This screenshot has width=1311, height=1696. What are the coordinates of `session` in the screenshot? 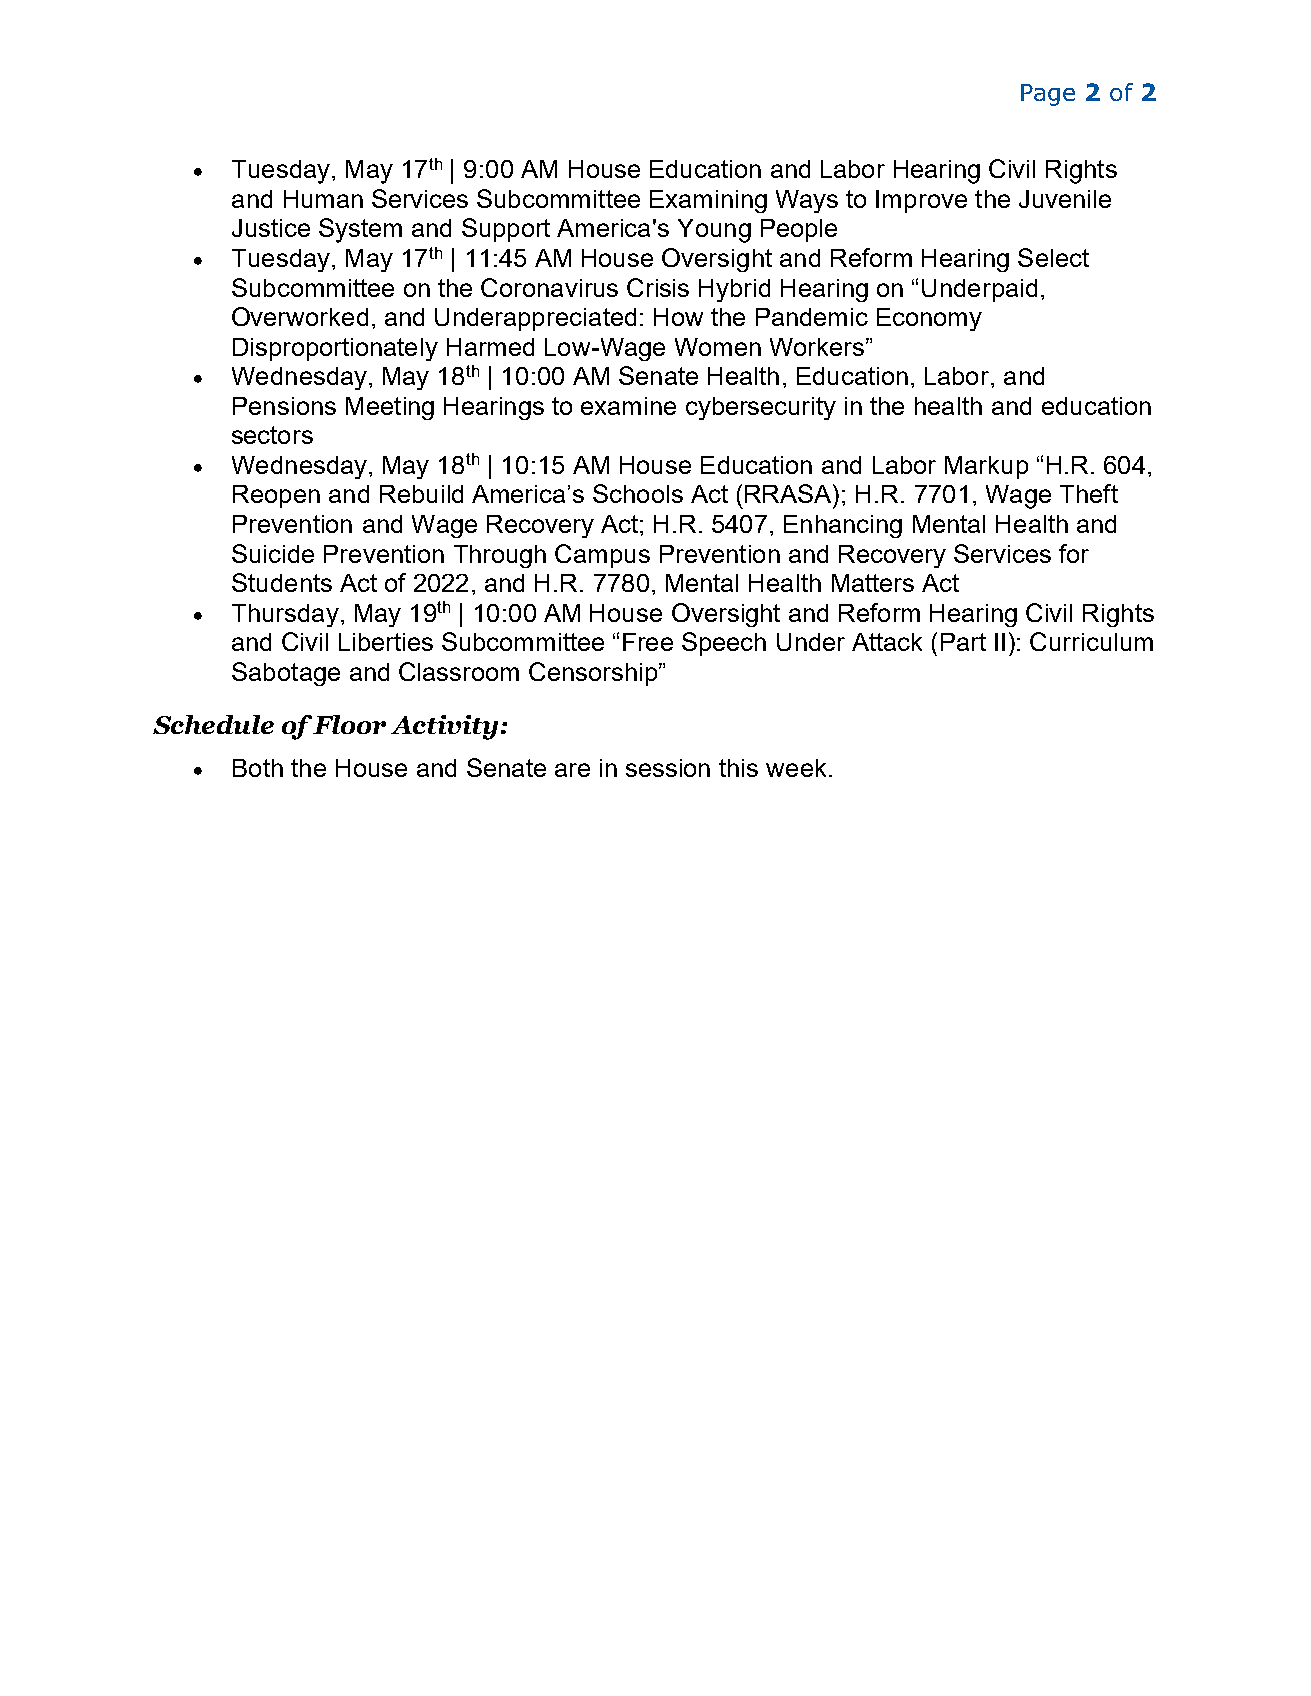 It's located at (668, 768).
